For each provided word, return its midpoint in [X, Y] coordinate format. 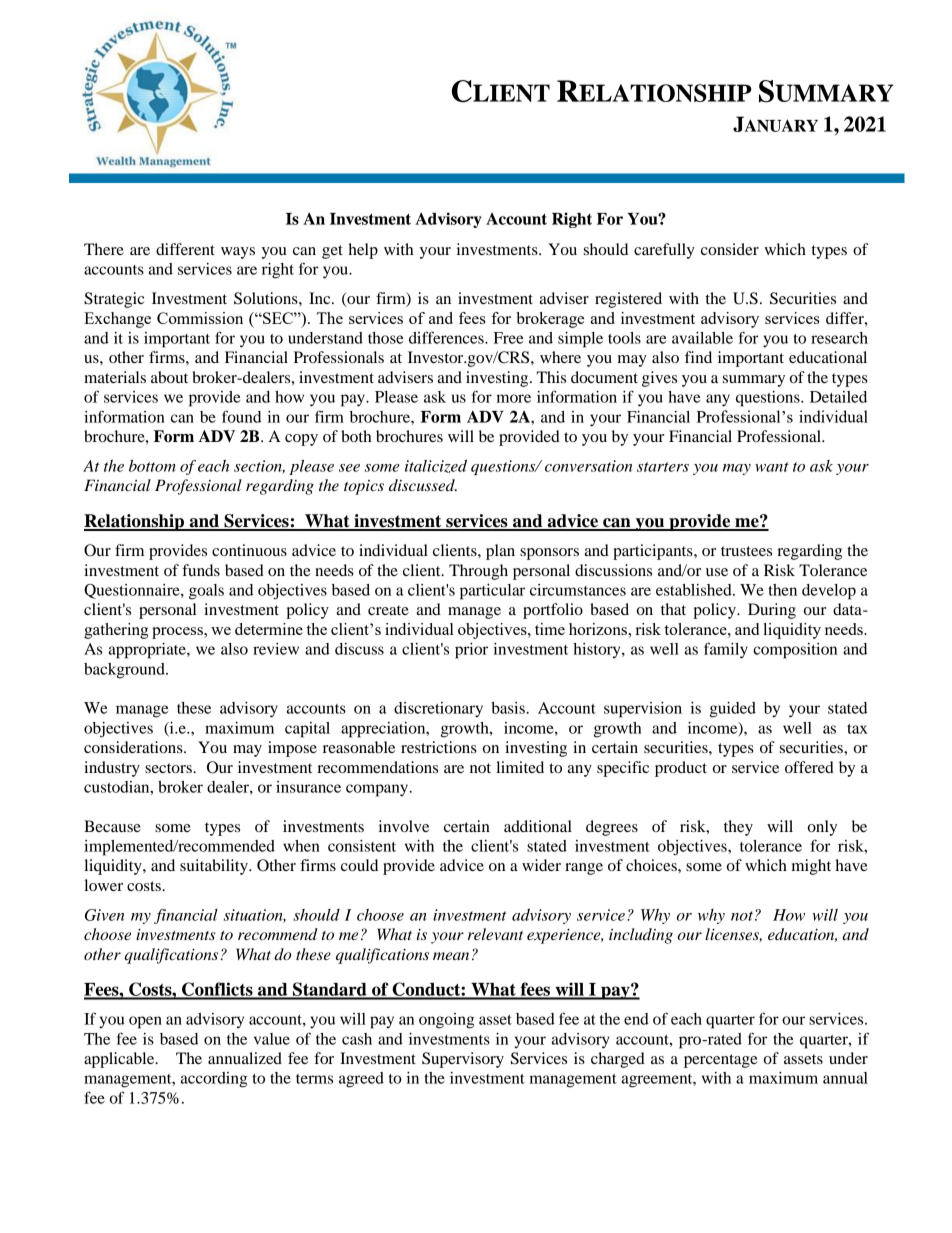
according [214, 1080]
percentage [721, 1061]
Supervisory [463, 1060]
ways [238, 253]
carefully [664, 251]
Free [508, 338]
